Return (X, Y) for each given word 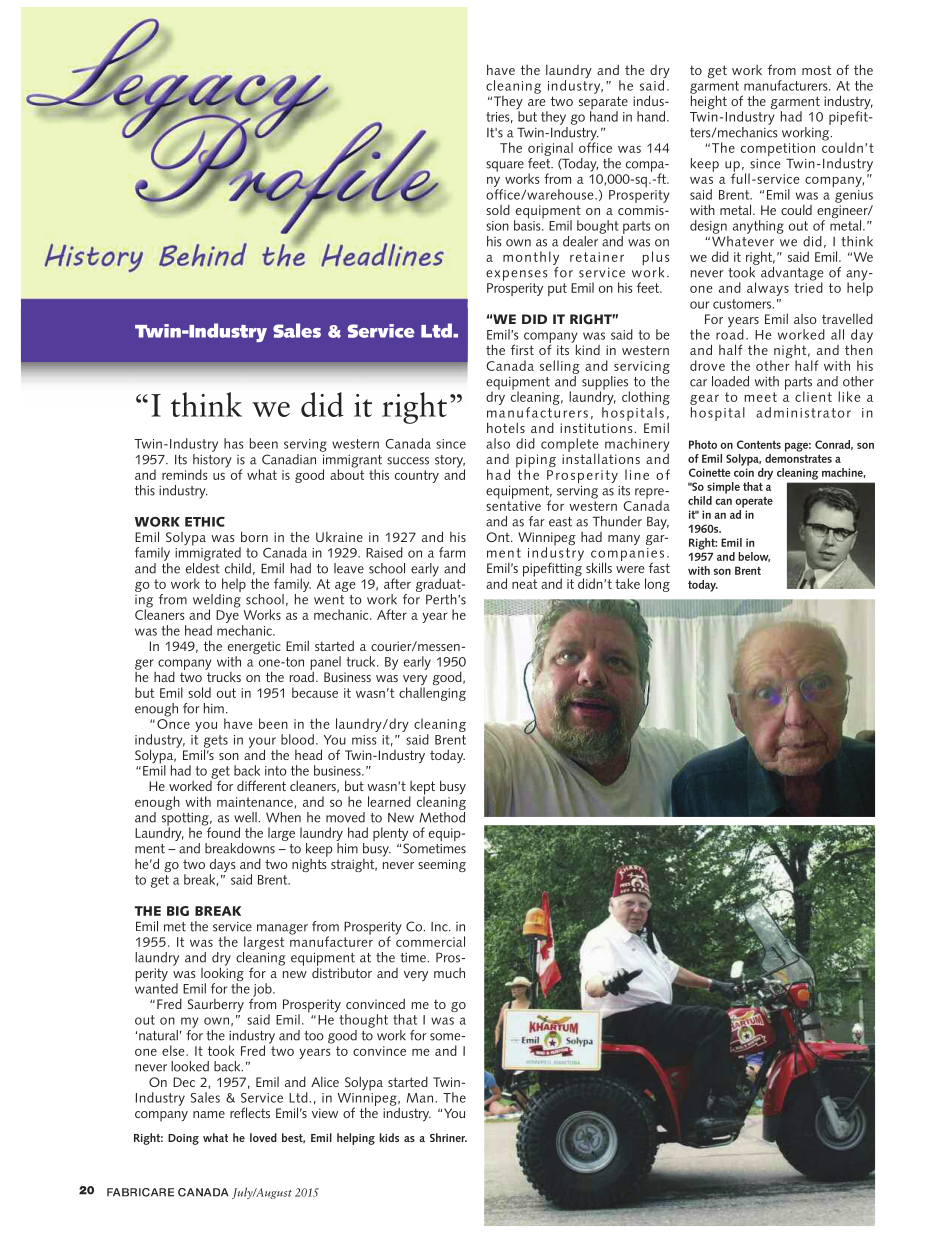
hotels (506, 427)
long (657, 585)
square (505, 166)
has (234, 443)
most (816, 70)
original (550, 149)
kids (389, 1137)
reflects (250, 1112)
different (261, 785)
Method (442, 816)
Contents (759, 444)
